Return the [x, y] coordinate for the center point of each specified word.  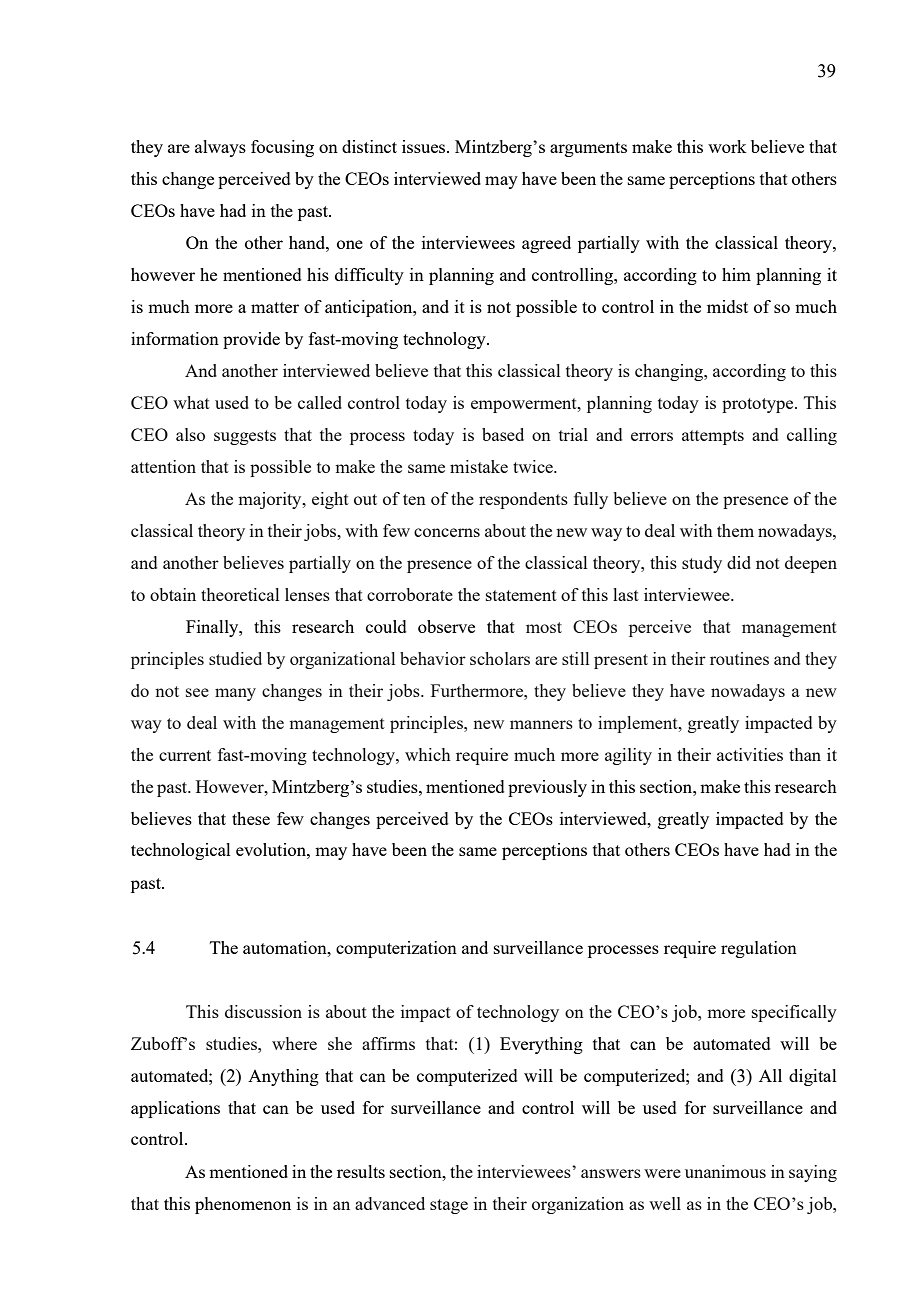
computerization [396, 949]
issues [425, 146]
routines [739, 658]
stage [449, 1206]
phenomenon [243, 1205]
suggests [245, 437]
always [220, 148]
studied [235, 658]
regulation [759, 949]
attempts [713, 437]
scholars [500, 658]
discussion [263, 1011]
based [503, 434]
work [727, 146]
